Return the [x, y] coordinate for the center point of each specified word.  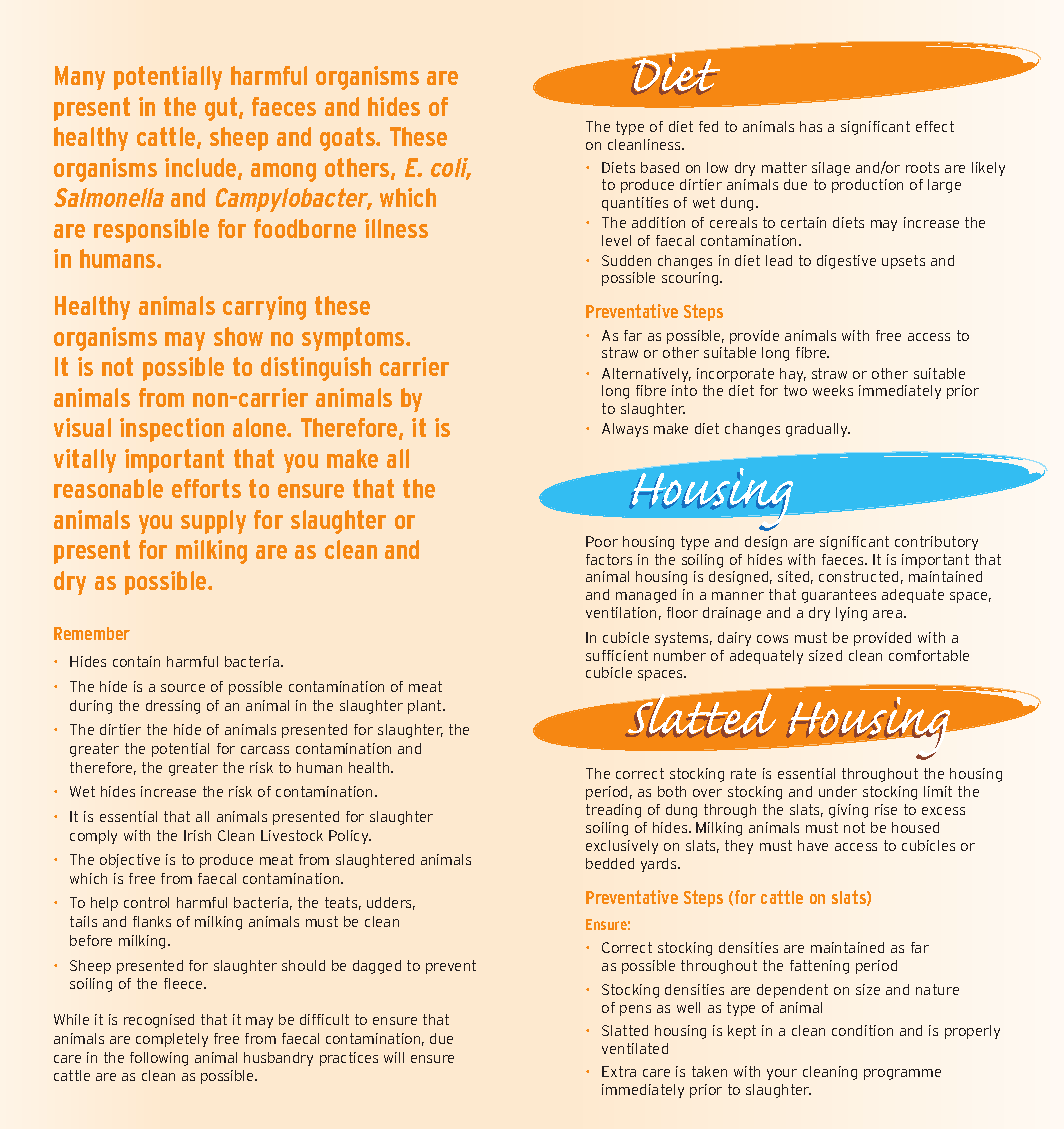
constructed [858, 576]
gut [222, 109]
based [660, 167]
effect [935, 126]
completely [172, 1040]
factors [609, 559]
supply [213, 522]
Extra [619, 1071]
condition [862, 1030]
